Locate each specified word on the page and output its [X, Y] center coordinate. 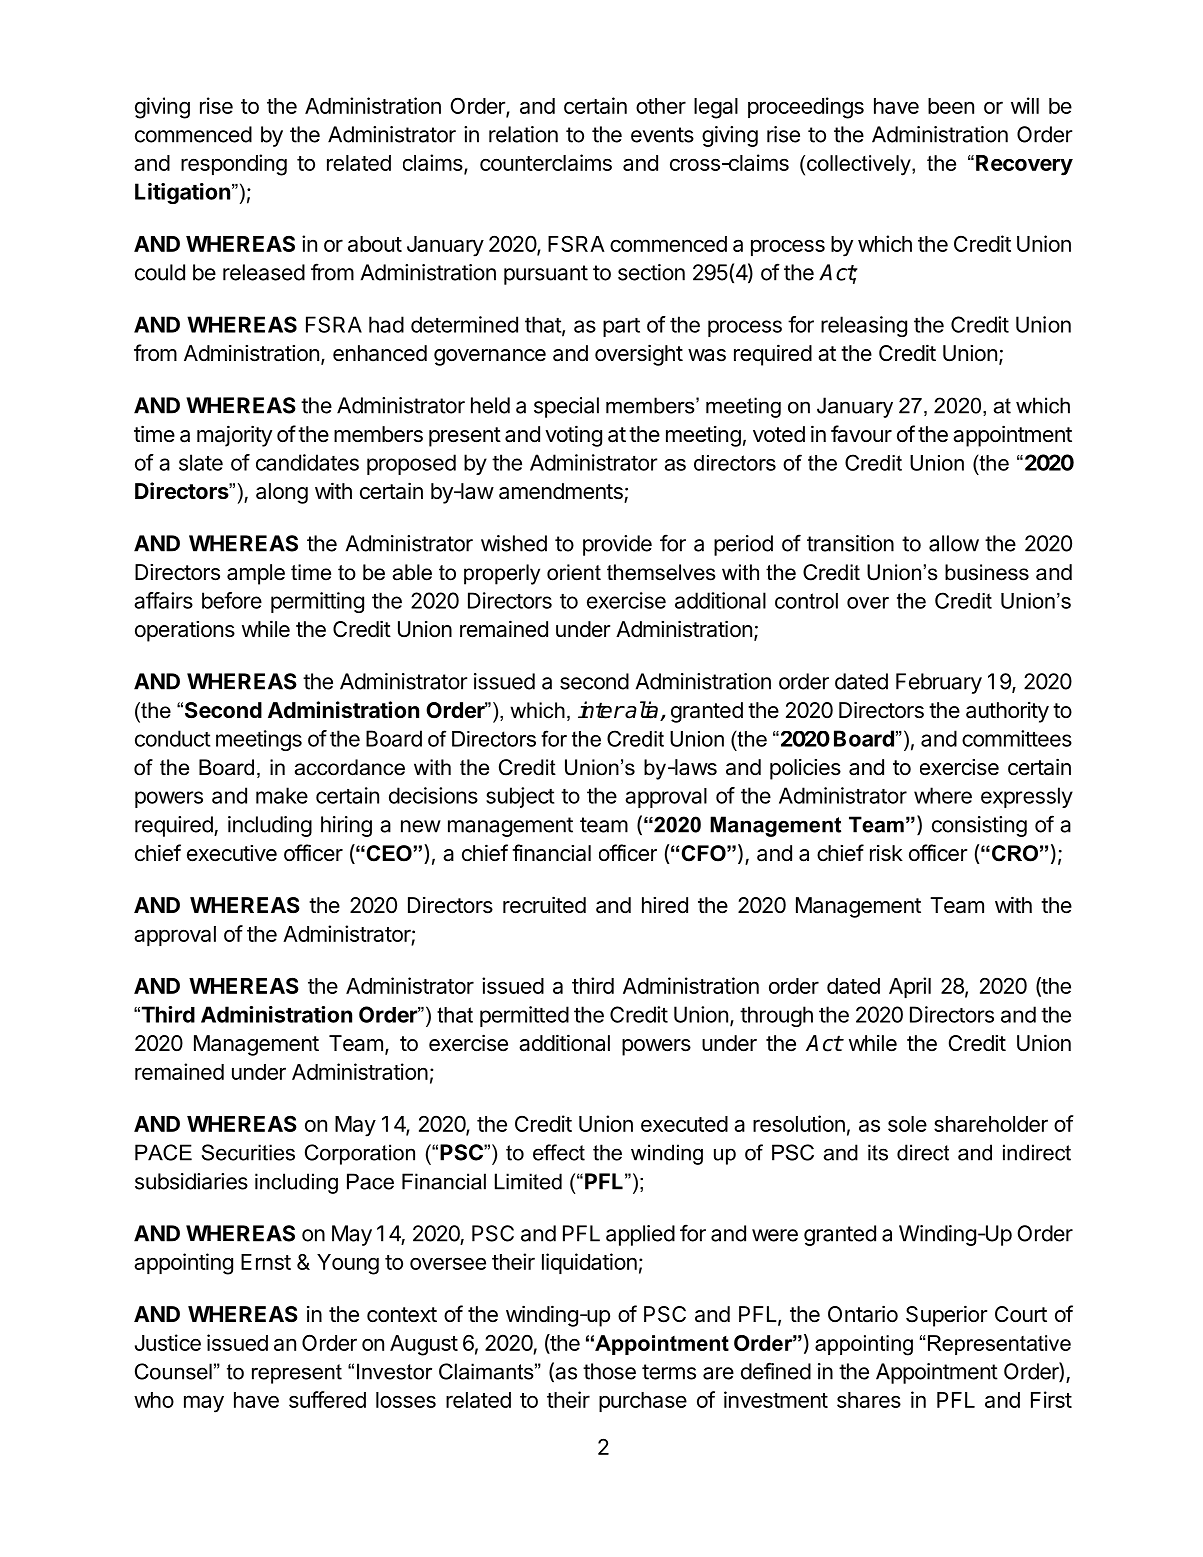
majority [234, 436]
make [282, 795]
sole [907, 1124]
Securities [248, 1152]
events [662, 135]
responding [234, 165]
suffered [327, 1399]
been [951, 106]
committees [1017, 738]
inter [601, 710]
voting [573, 436]
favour [861, 434]
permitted [524, 1016]
